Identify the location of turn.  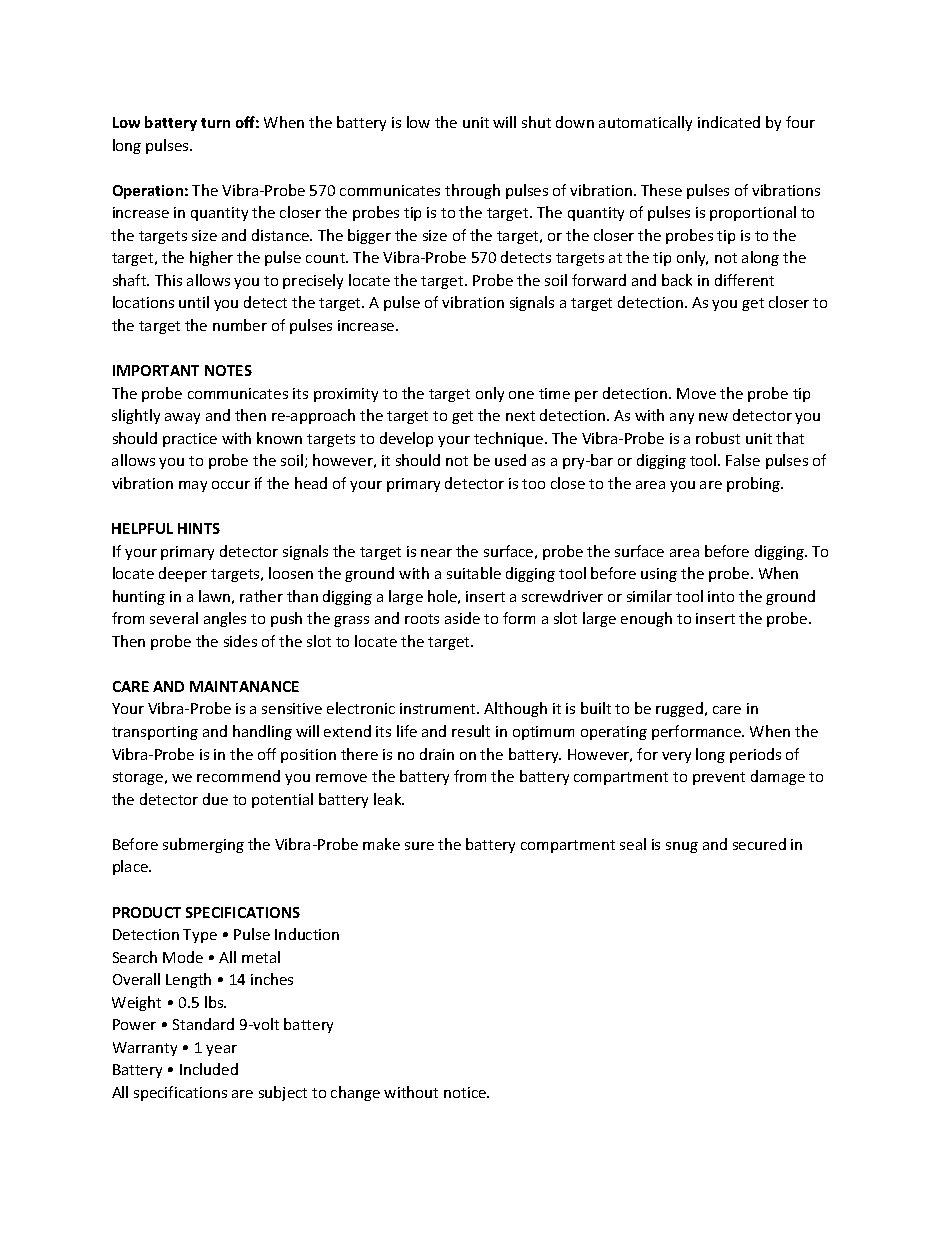
(215, 123).
